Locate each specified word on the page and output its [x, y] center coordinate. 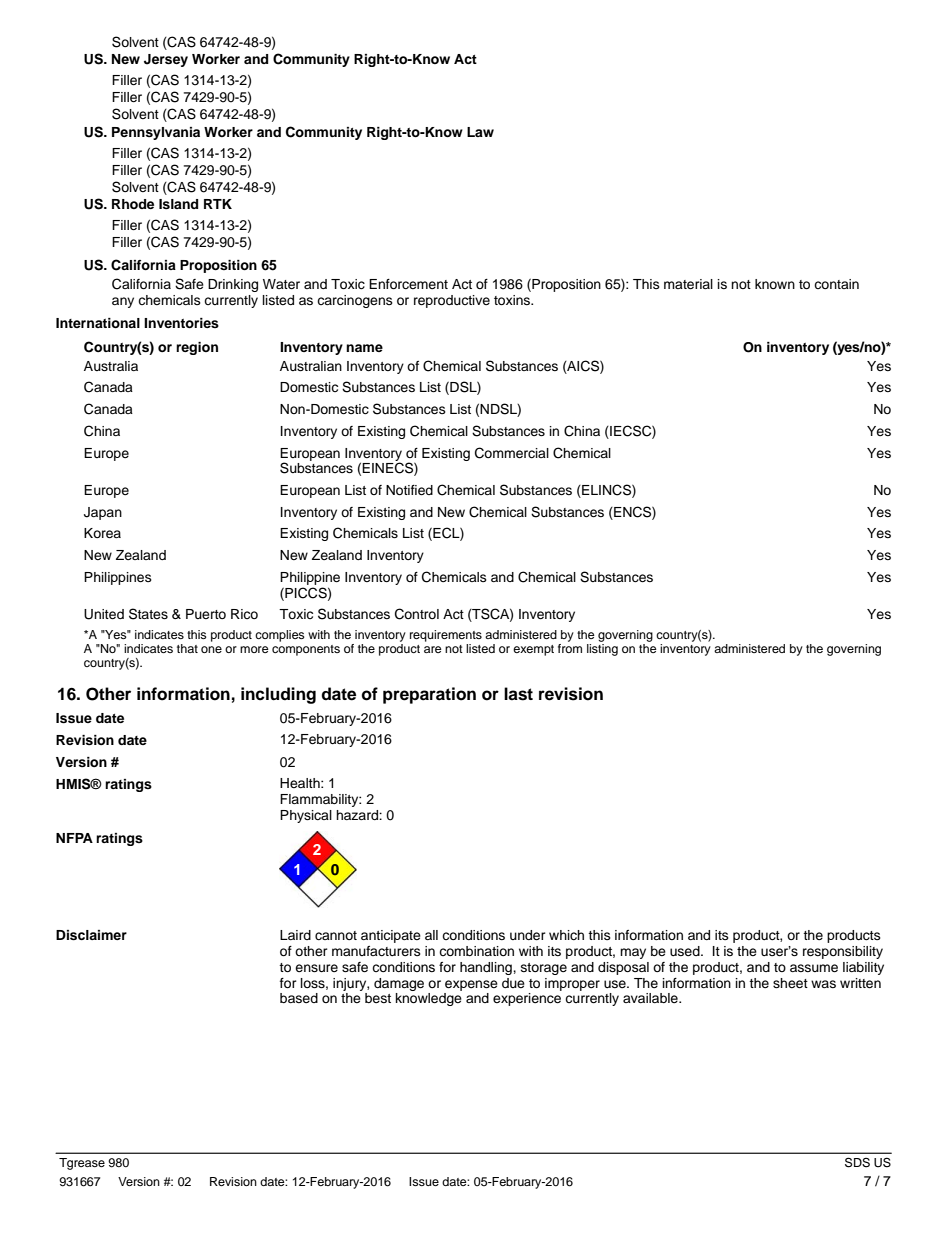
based [299, 998]
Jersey [166, 60]
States [148, 614]
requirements [446, 636]
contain [836, 284]
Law [480, 132]
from [570, 647]
